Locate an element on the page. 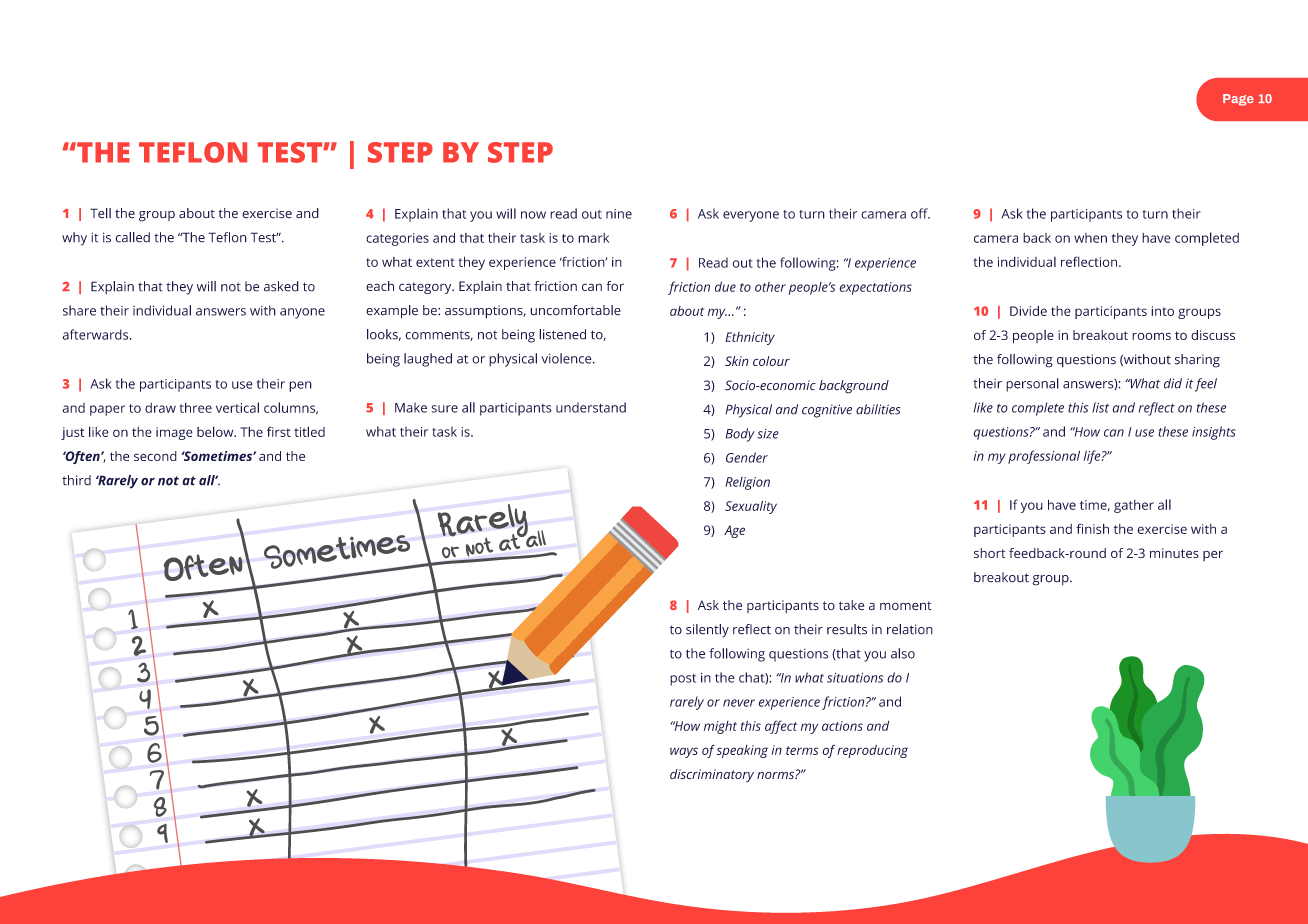 The width and height of the document is (1308, 924). Page is located at coordinates (1238, 100).
